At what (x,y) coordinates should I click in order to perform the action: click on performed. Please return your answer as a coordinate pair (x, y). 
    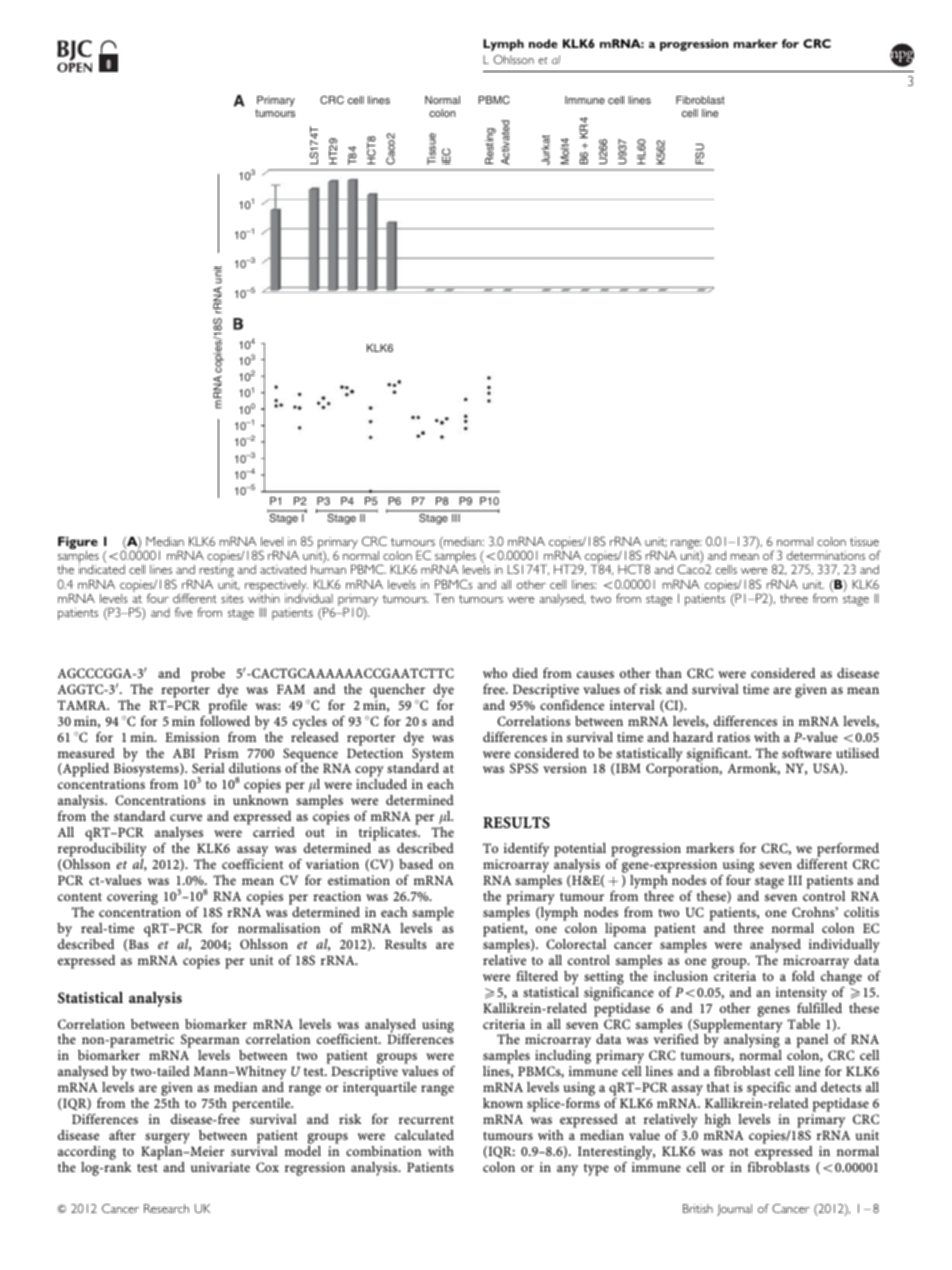
    Looking at the image, I should click on (847, 851).
